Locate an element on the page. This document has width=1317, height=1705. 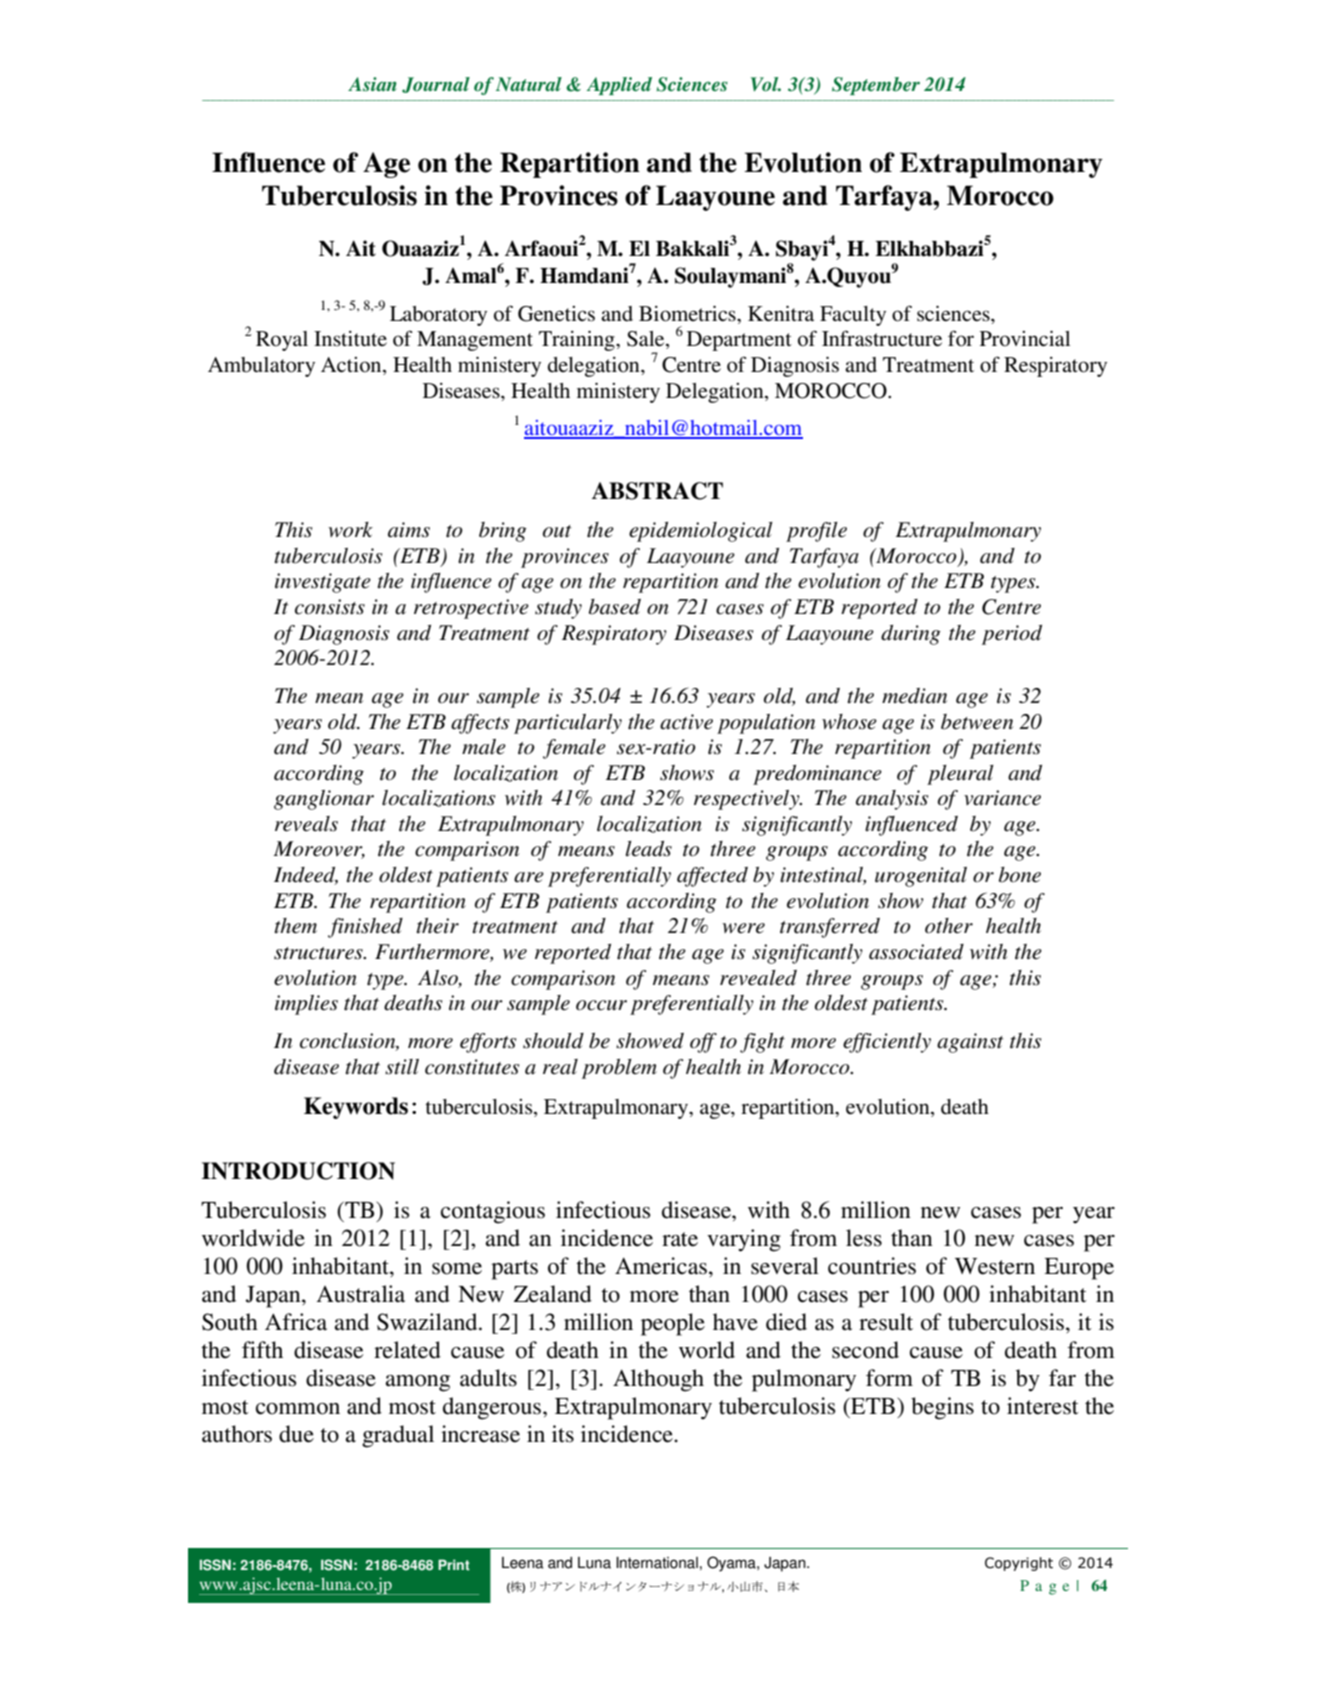
Asian is located at coordinates (372, 84).
